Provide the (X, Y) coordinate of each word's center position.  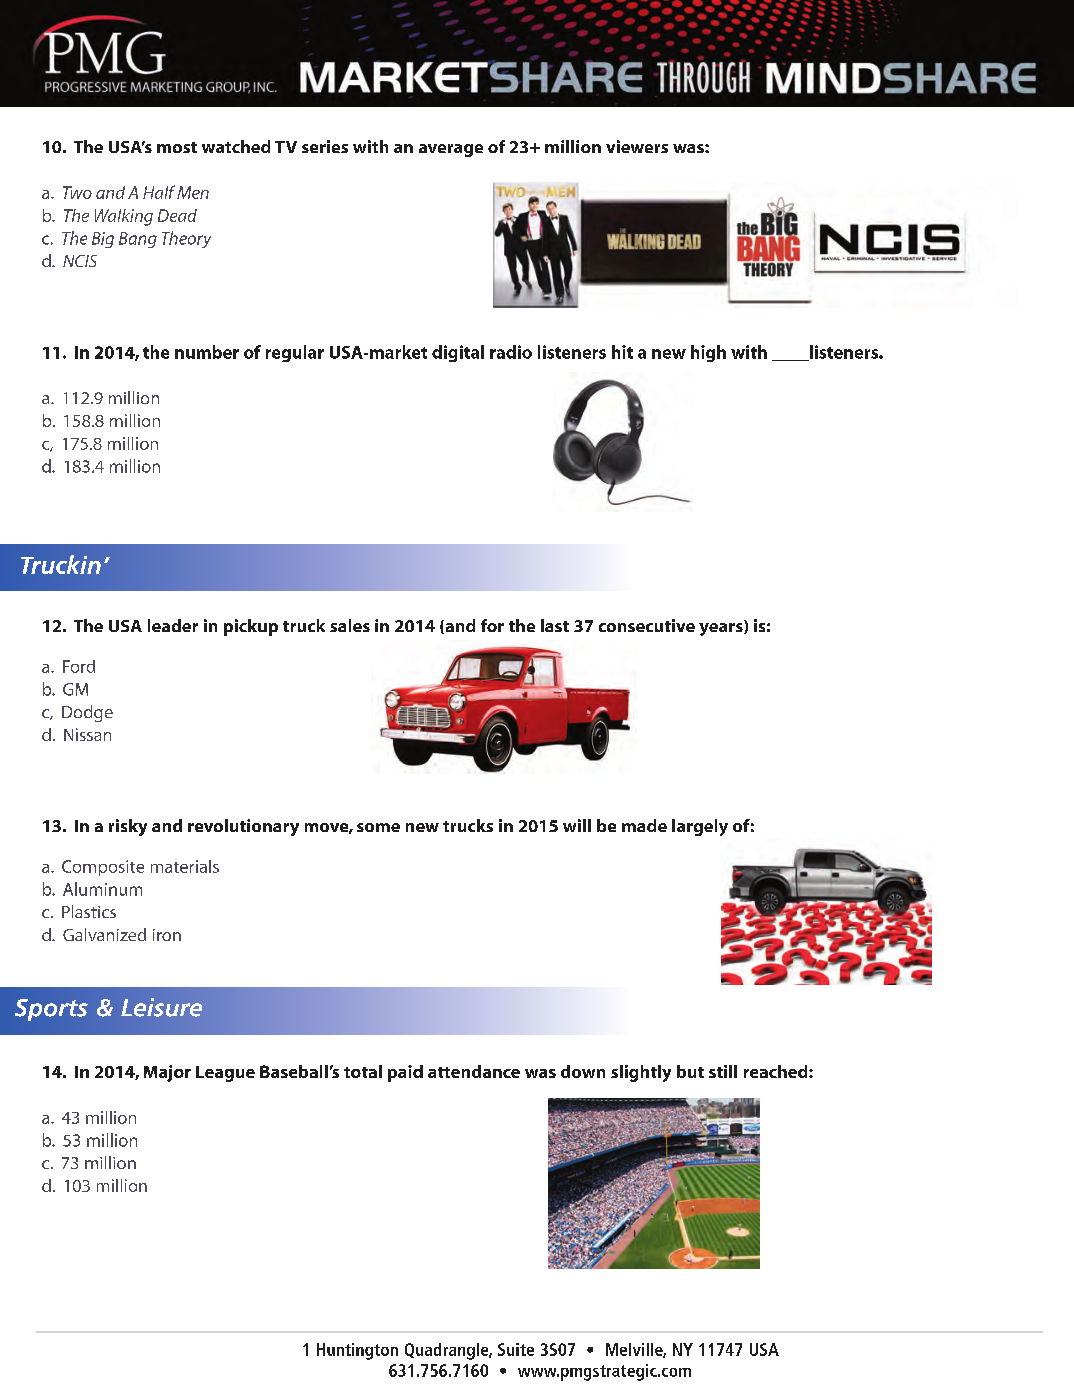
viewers (637, 146)
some (378, 827)
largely (700, 827)
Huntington (357, 1351)
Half (159, 192)
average (451, 150)
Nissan (87, 734)
